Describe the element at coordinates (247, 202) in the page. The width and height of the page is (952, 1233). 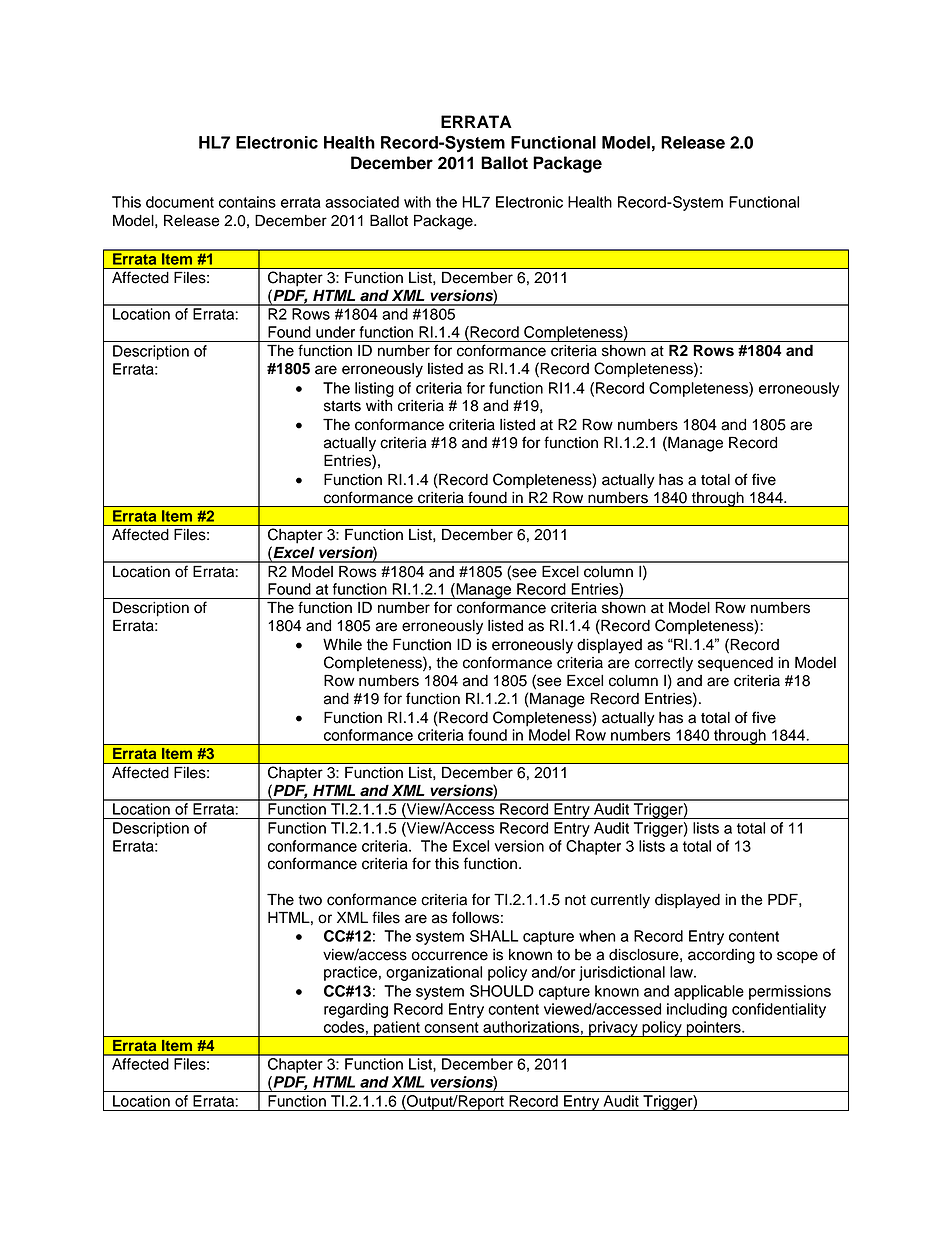
I see `contains` at that location.
